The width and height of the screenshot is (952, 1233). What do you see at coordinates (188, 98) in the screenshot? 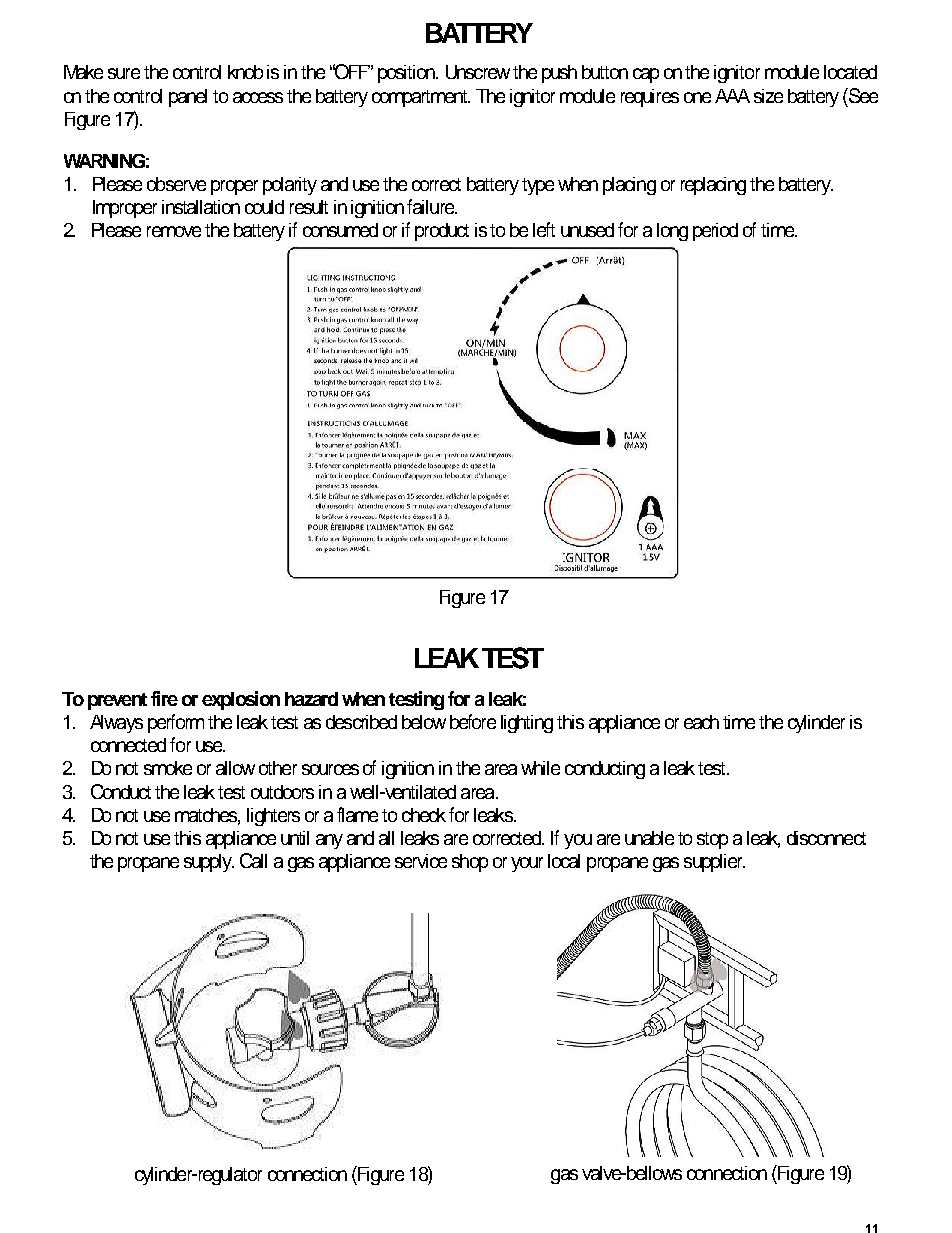
I see `panel` at bounding box center [188, 98].
